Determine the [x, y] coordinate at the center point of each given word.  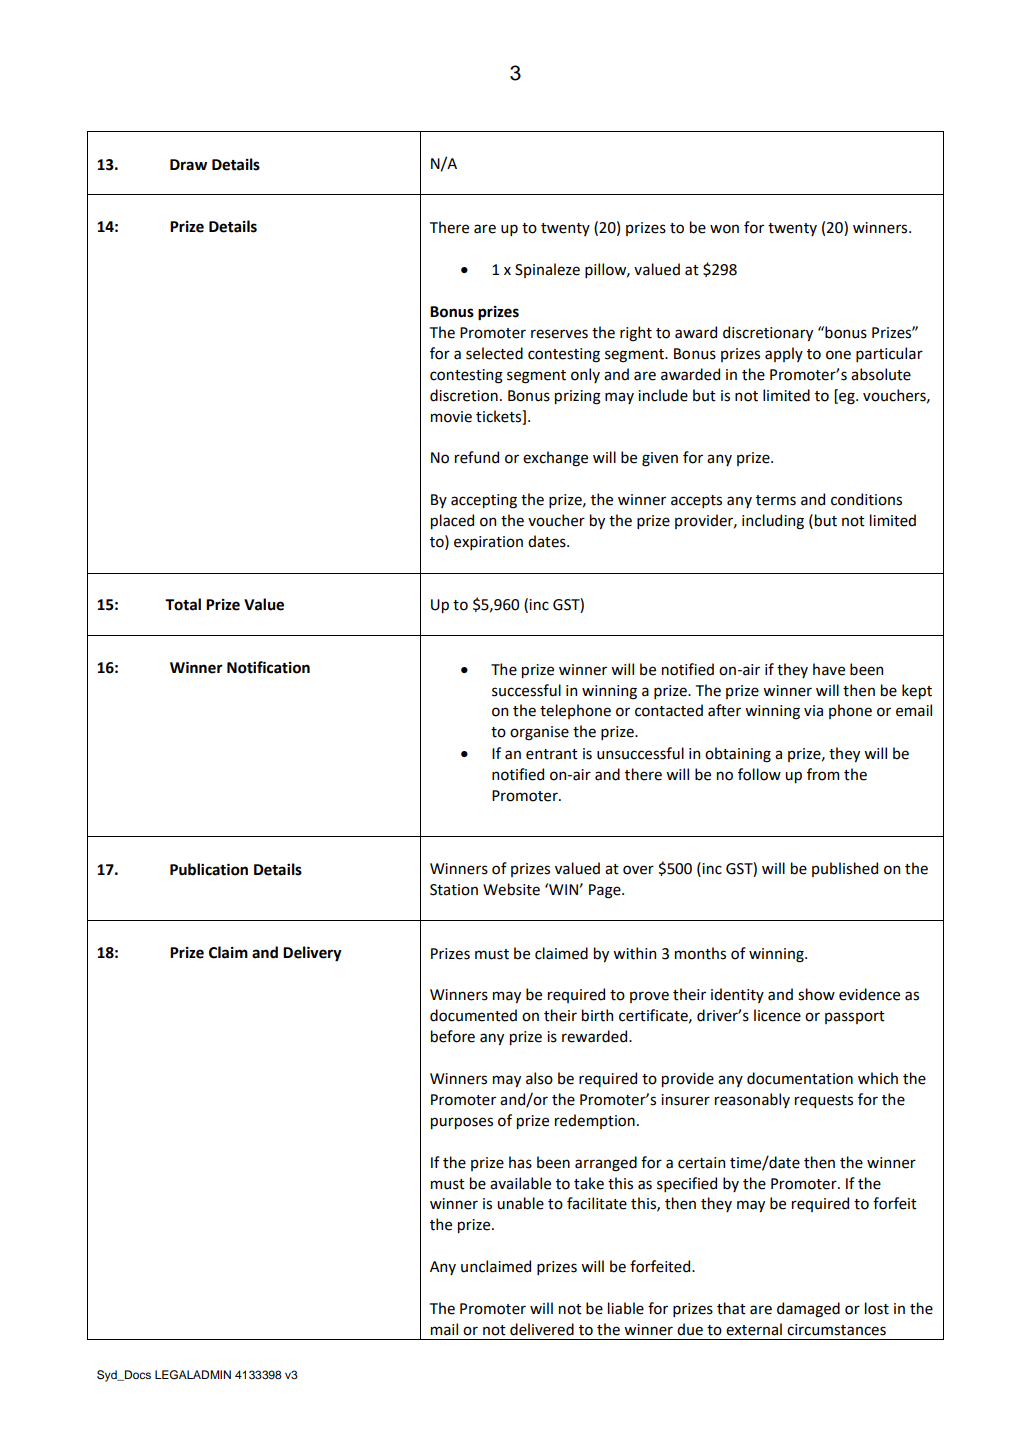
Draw [188, 165]
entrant [552, 754]
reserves [559, 334]
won [724, 229]
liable [626, 1308]
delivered [542, 1329]
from [823, 774]
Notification [268, 667]
